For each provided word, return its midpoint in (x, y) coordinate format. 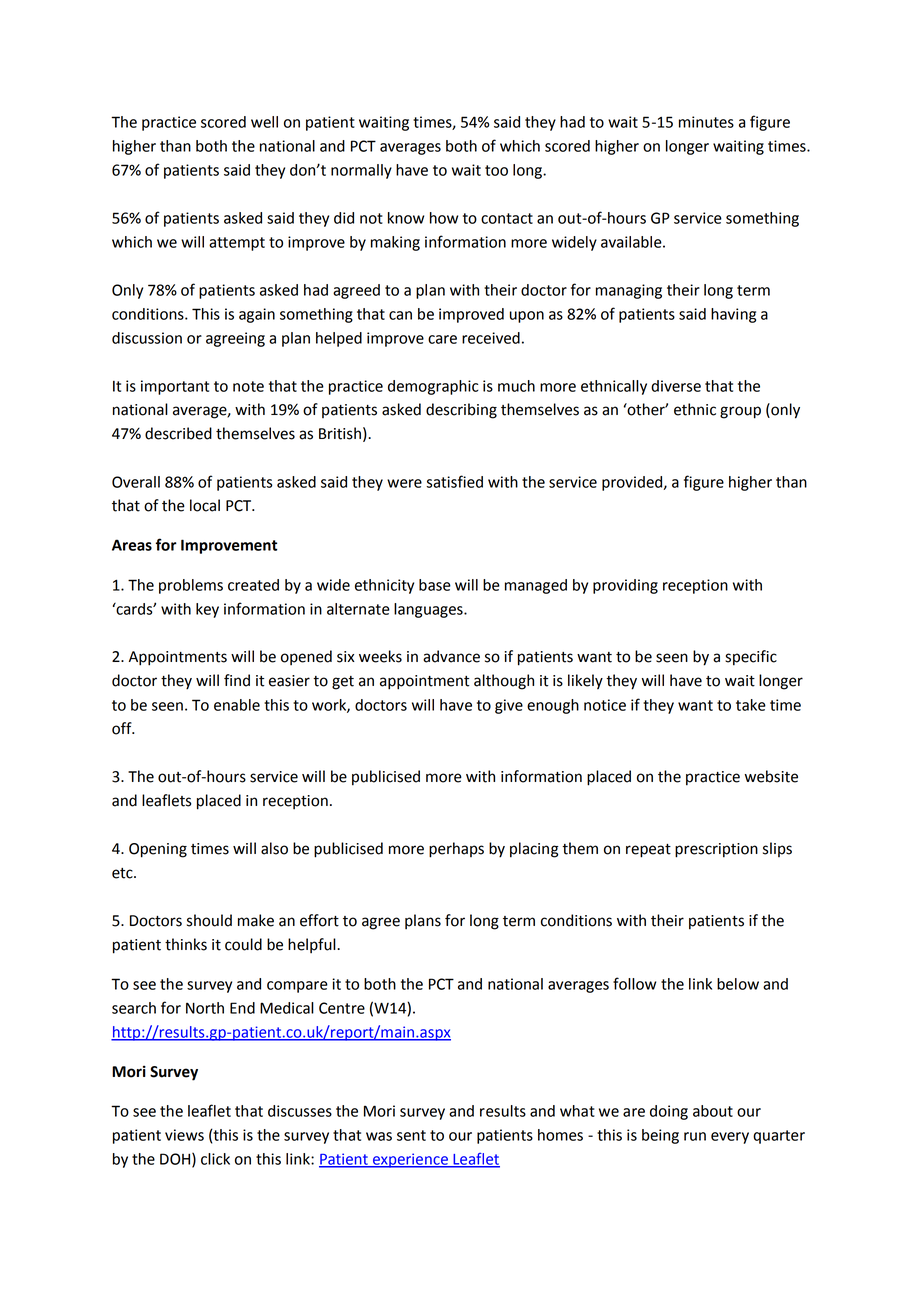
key (207, 610)
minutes (706, 122)
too (496, 170)
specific (751, 658)
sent (411, 1135)
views (184, 1135)
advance (451, 656)
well (264, 122)
